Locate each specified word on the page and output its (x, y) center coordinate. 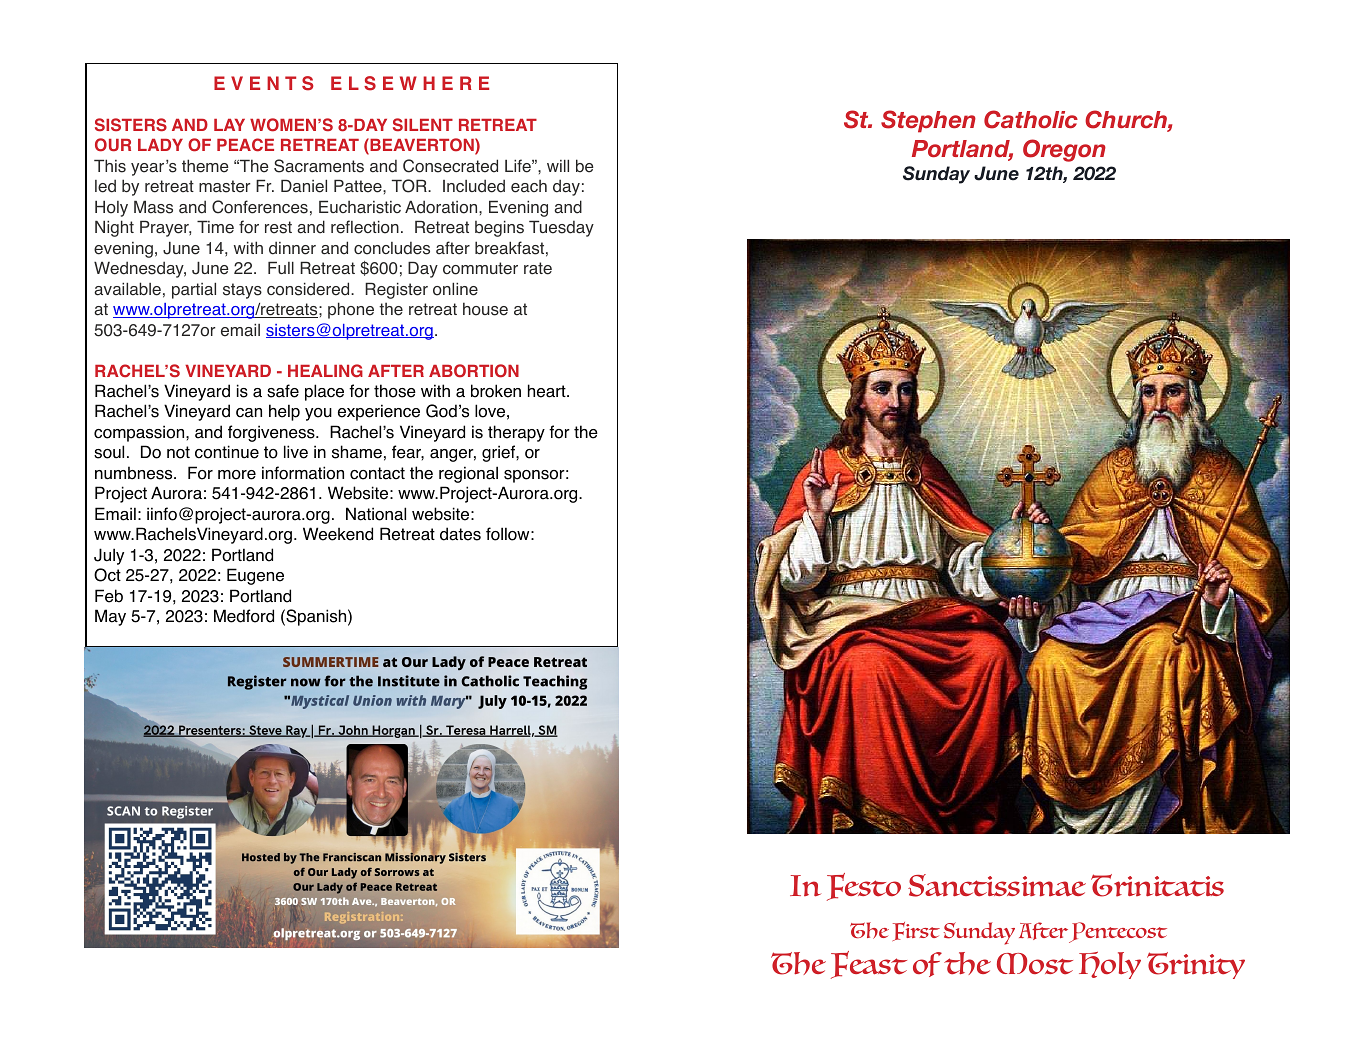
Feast (869, 965)
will (558, 165)
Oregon (1064, 150)
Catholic (1031, 119)
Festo (864, 887)
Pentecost (1118, 932)
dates (460, 534)
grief (499, 453)
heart (548, 391)
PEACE (245, 145)
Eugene (255, 576)
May (110, 617)
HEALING (325, 371)
